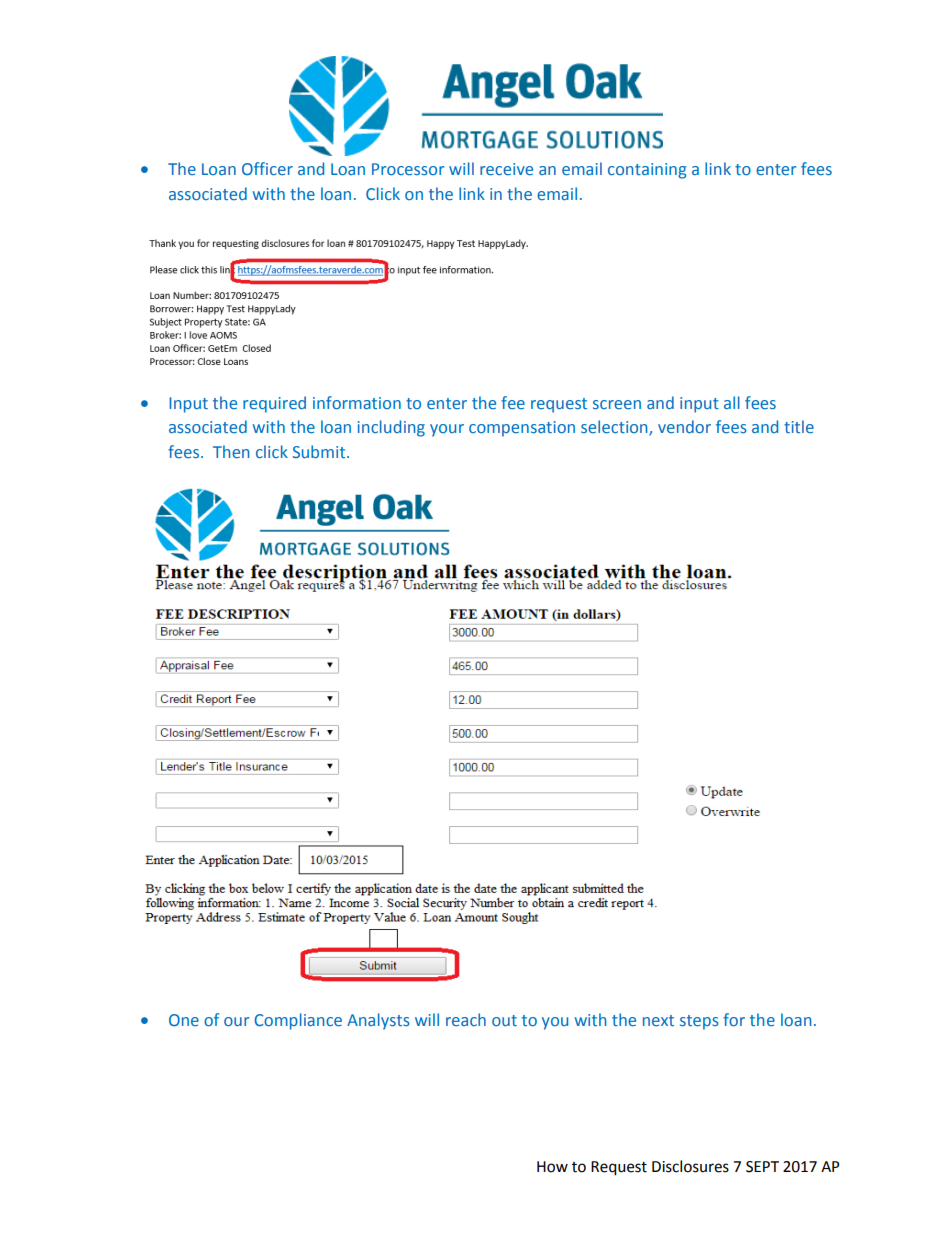 This document has height=1233, width=952. I want to click on Disclosures, so click(690, 1166).
